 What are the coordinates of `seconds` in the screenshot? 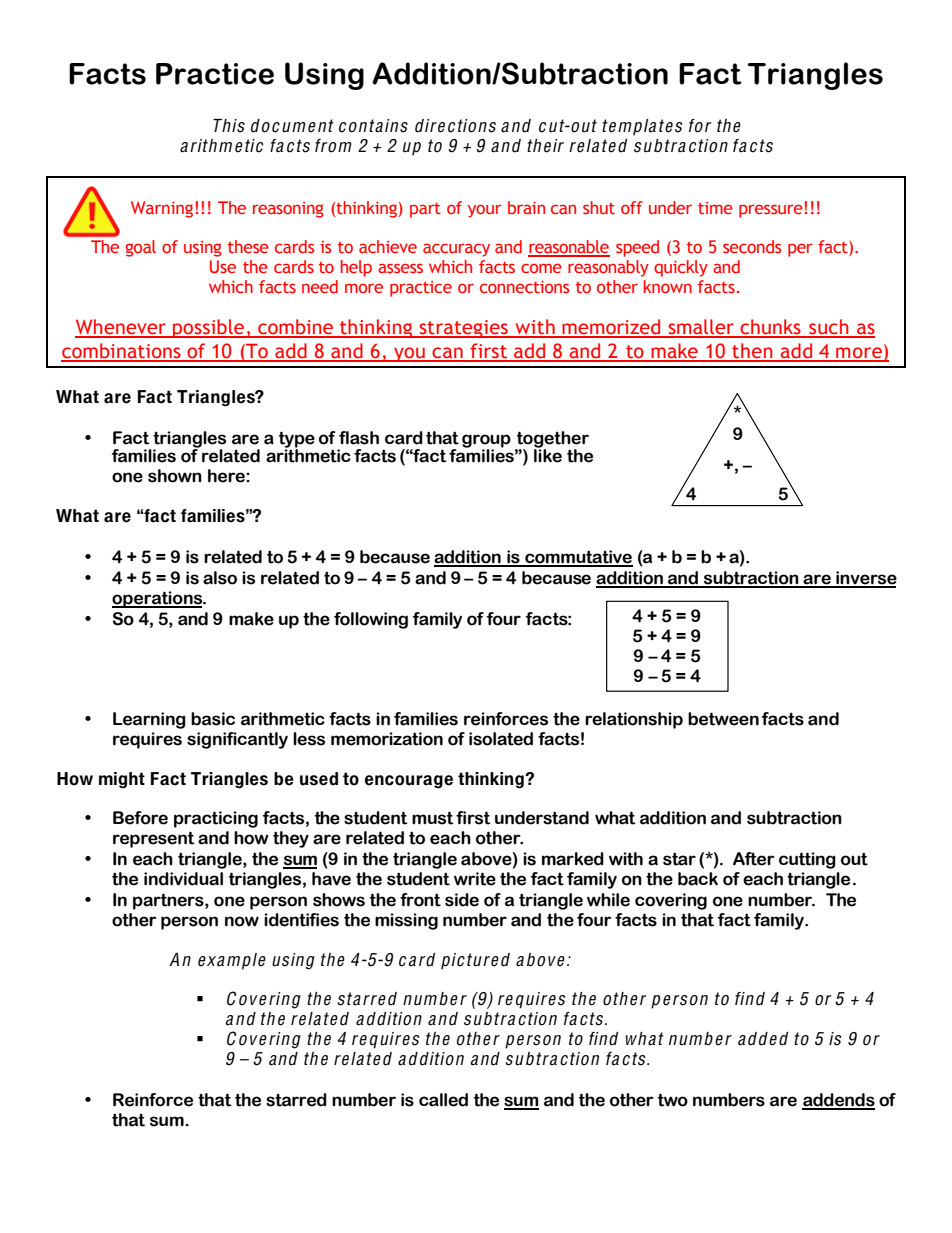 It's located at (752, 247).
